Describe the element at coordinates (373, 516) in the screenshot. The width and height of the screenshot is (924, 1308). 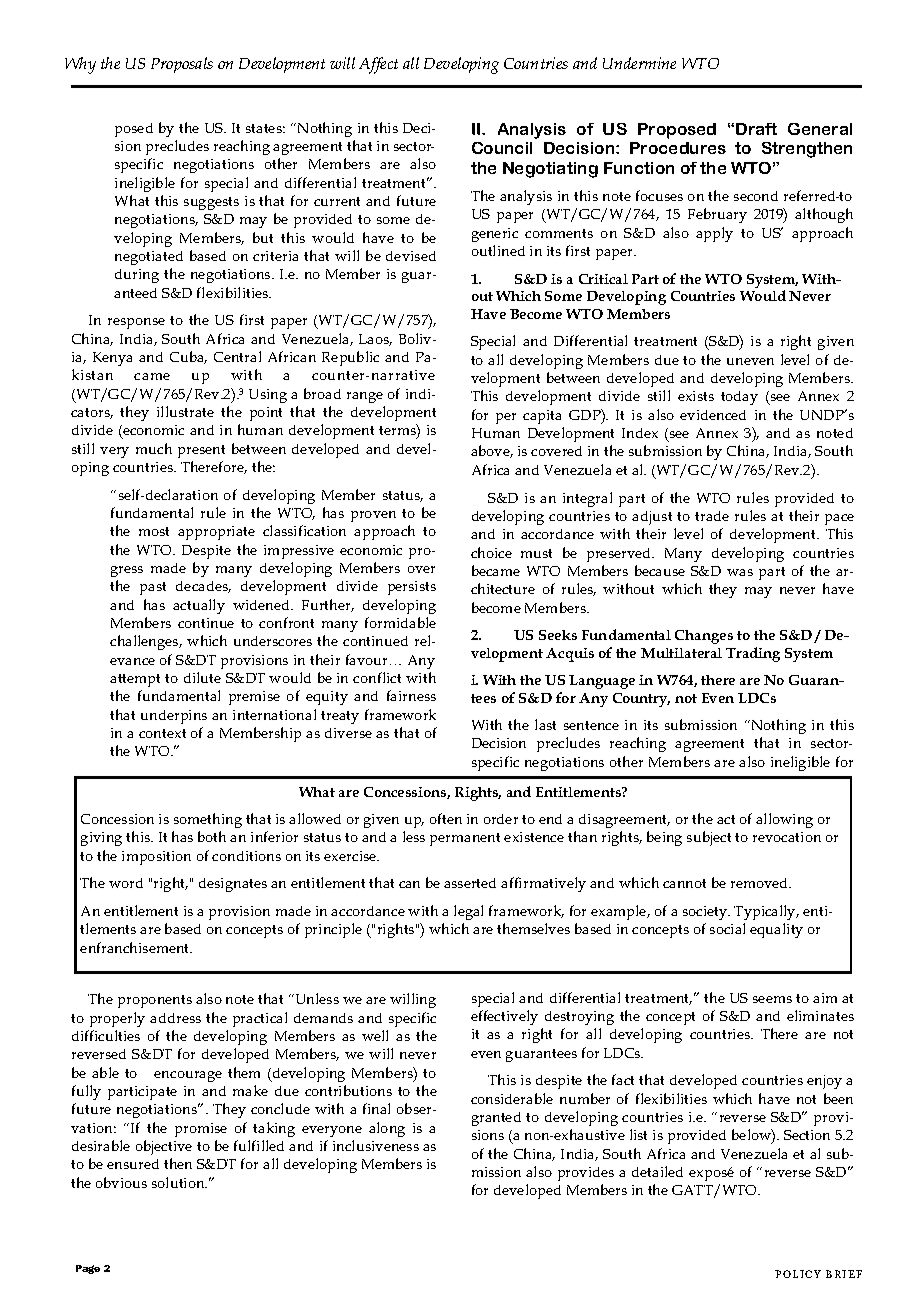
I see `proven` at that location.
